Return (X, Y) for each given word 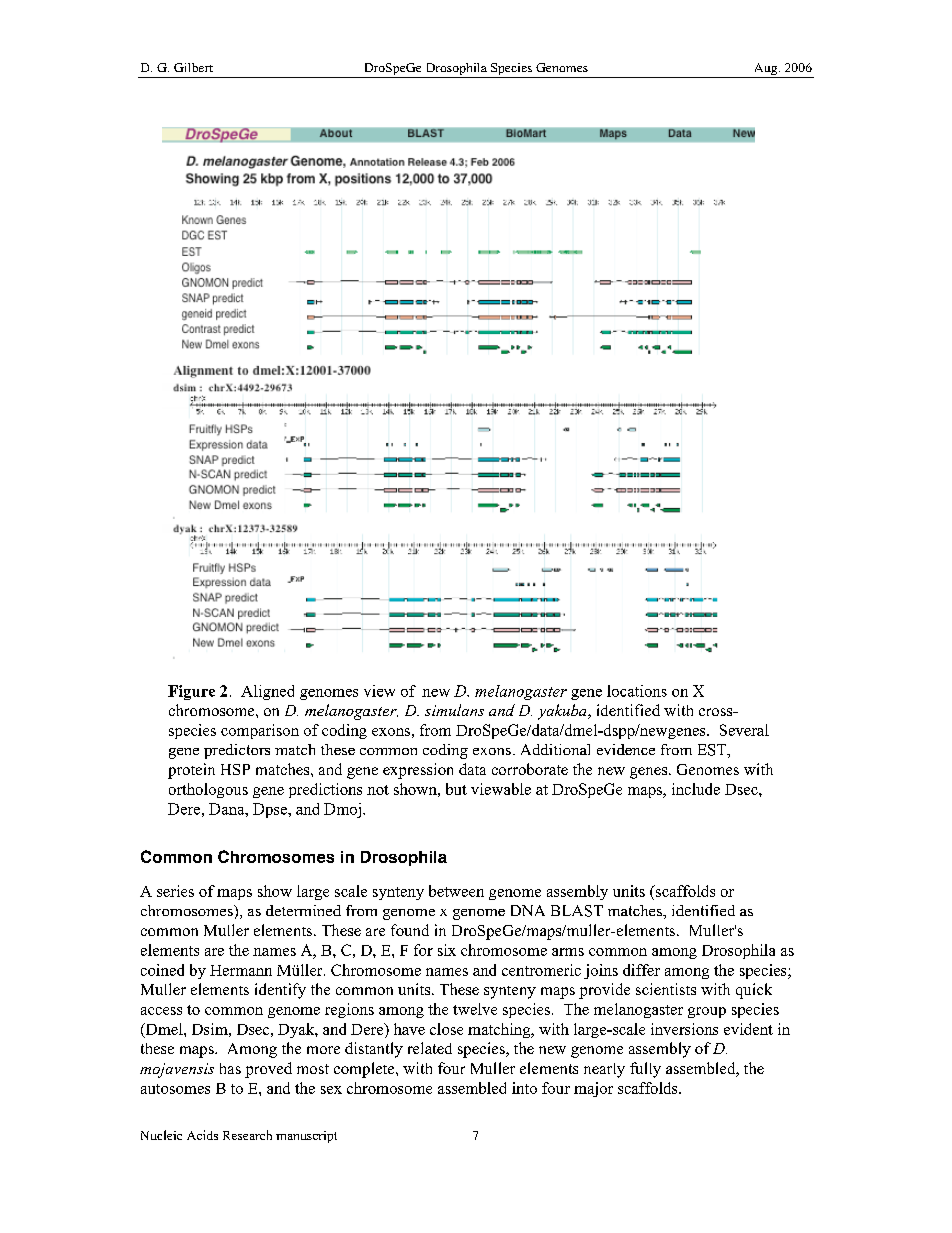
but (456, 789)
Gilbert (193, 67)
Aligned (267, 692)
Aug (765, 70)
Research (247, 1135)
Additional (555, 749)
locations (637, 691)
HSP (235, 769)
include (696, 789)
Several (744, 730)
